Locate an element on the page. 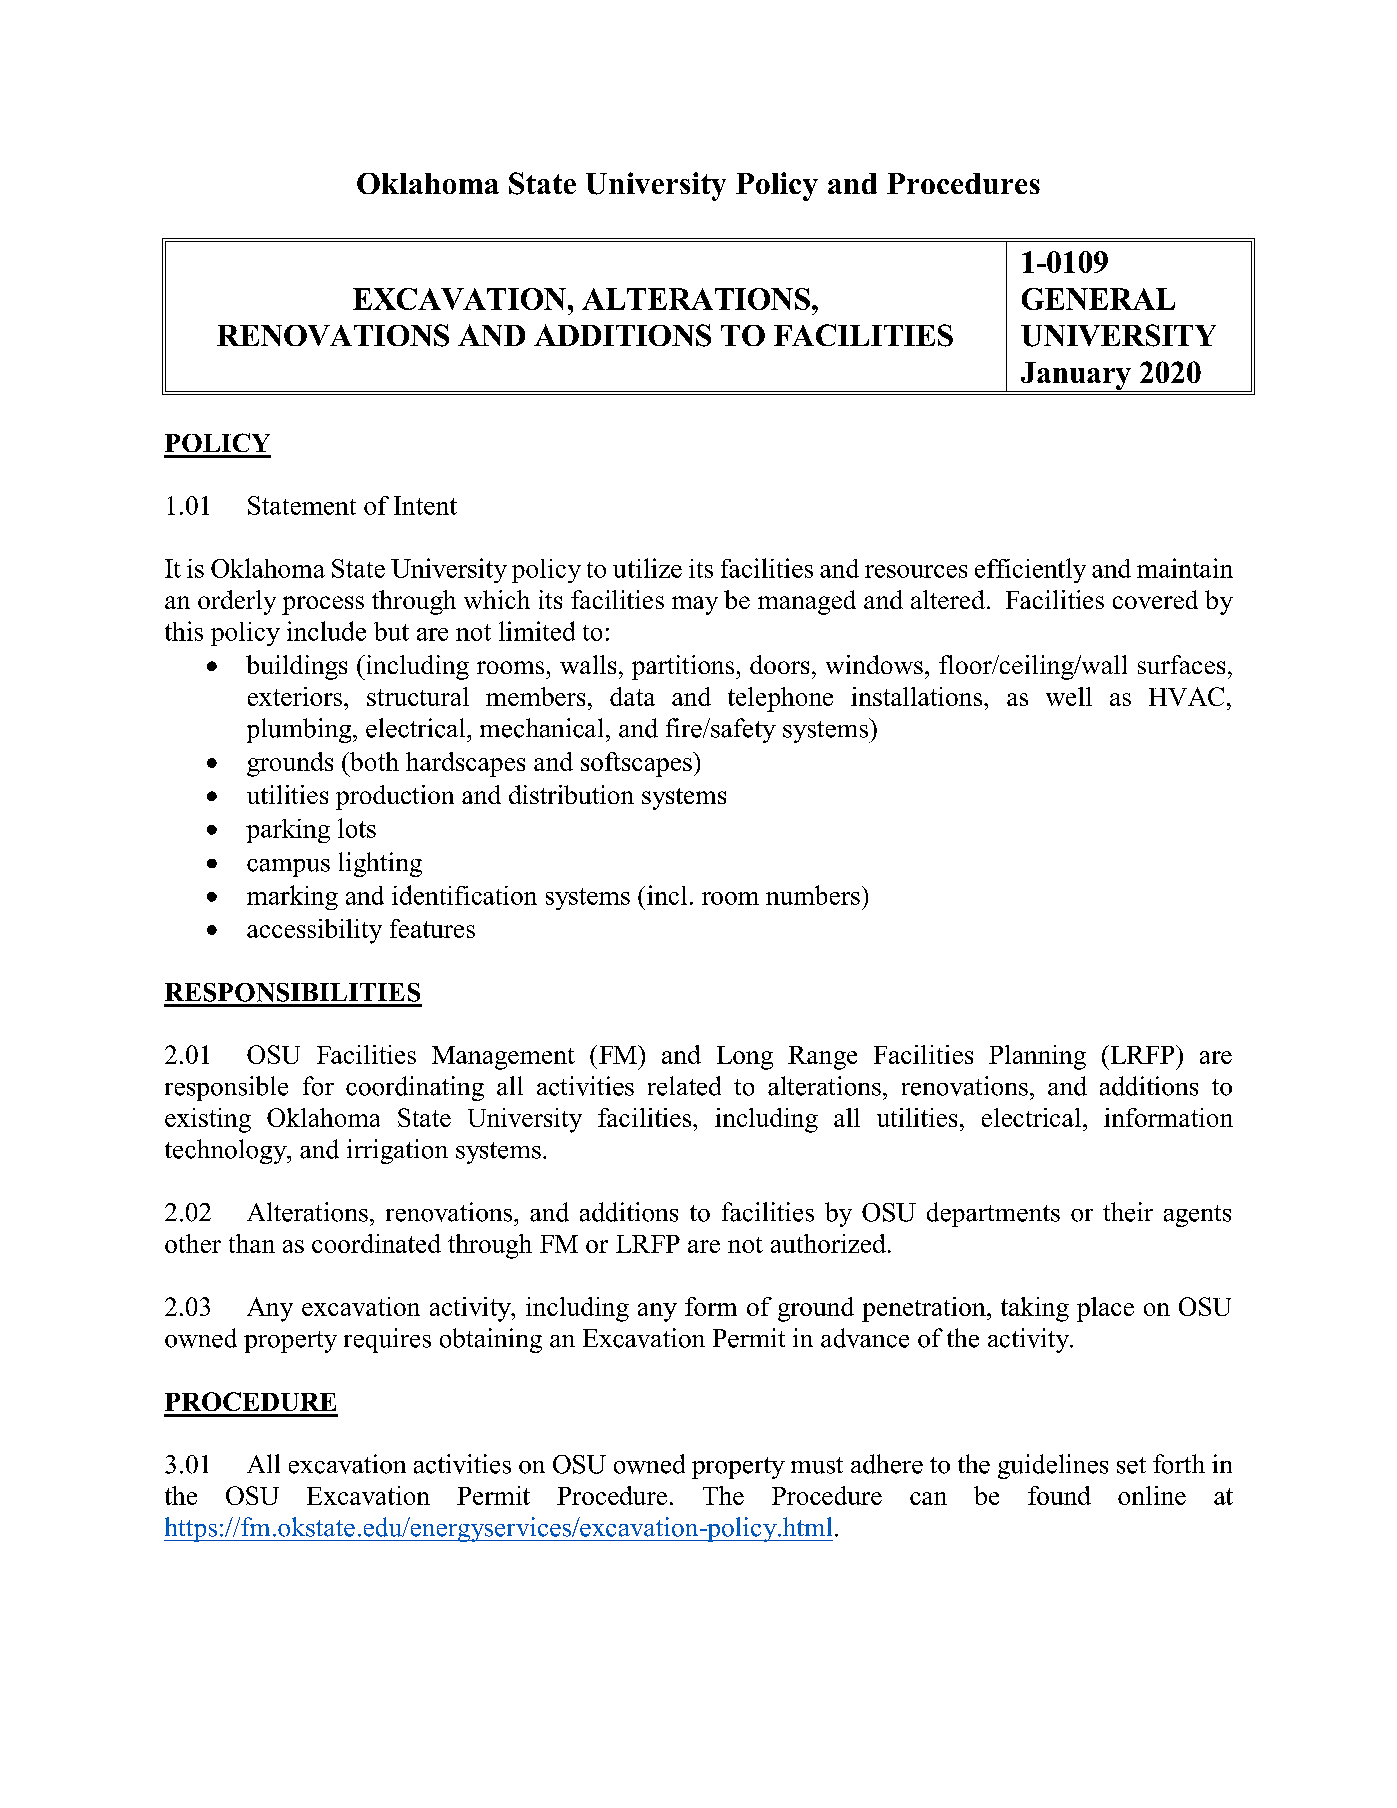  Intent is located at coordinates (425, 505).
